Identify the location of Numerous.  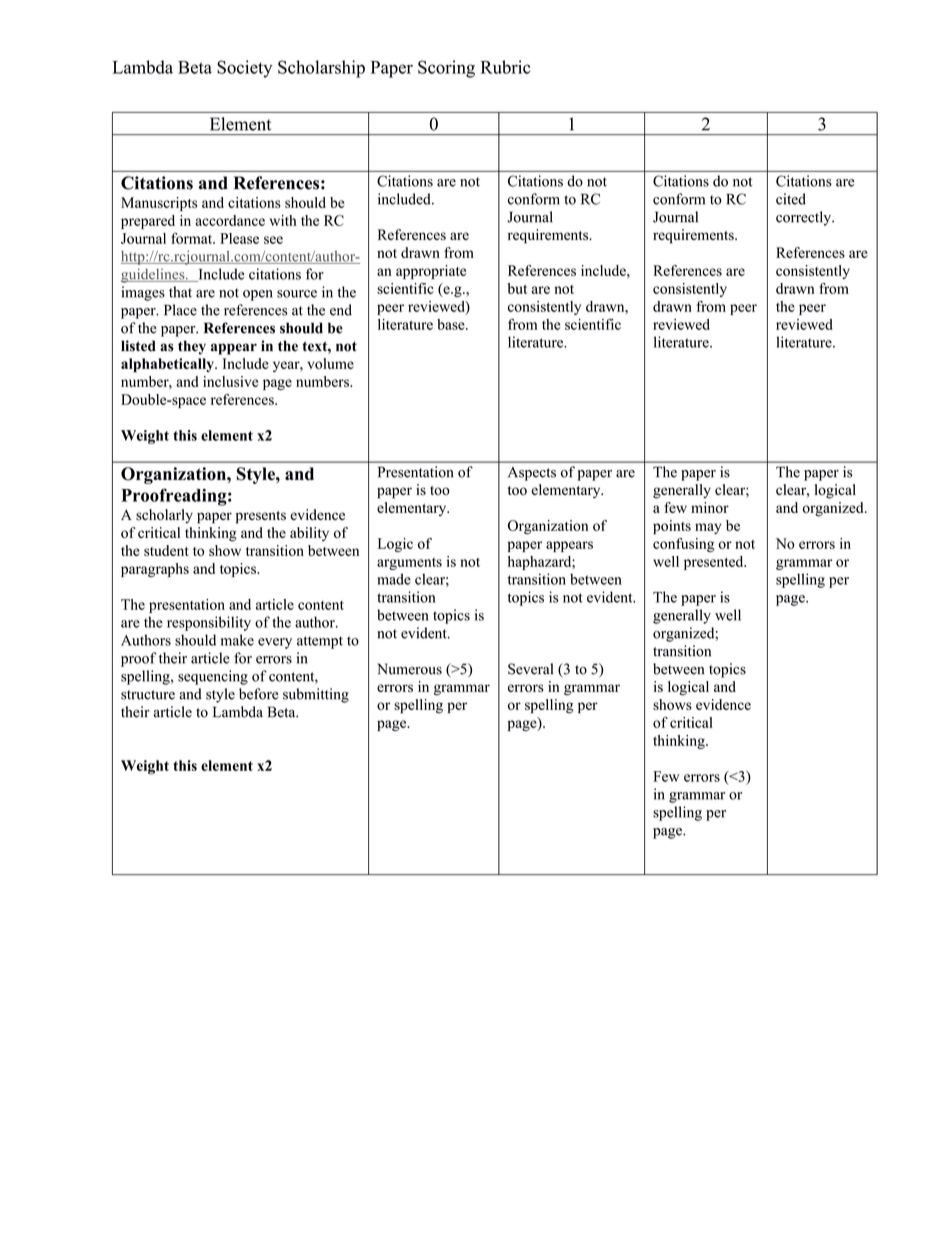
(409, 669).
